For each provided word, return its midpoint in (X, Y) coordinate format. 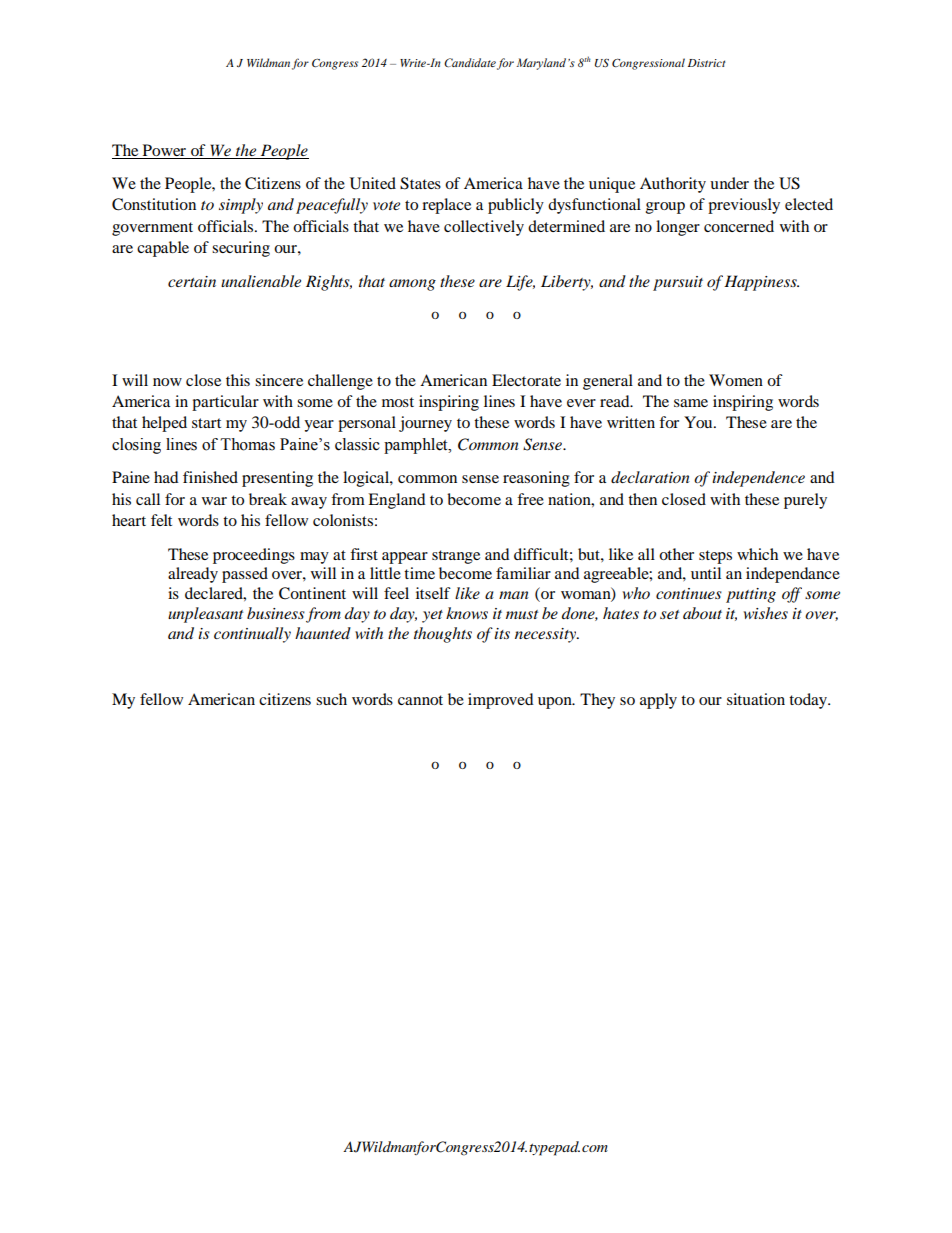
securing (241, 249)
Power (164, 151)
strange (456, 557)
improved (501, 701)
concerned (739, 226)
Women (736, 380)
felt (161, 520)
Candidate (470, 62)
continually (252, 635)
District (706, 63)
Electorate (526, 380)
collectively (484, 228)
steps (715, 557)
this (238, 380)
